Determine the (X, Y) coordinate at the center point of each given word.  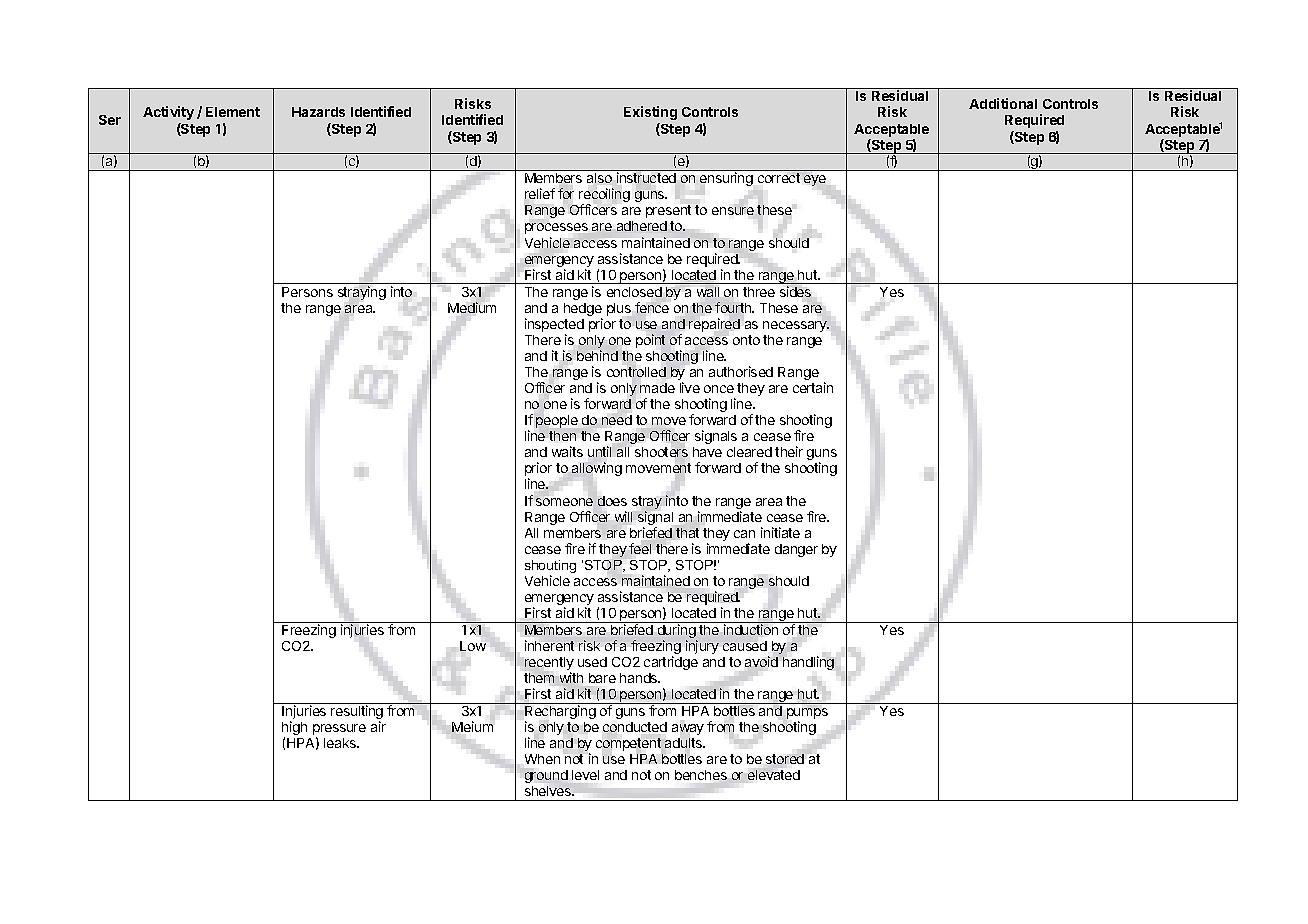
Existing (650, 113)
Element (233, 112)
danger (796, 550)
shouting (550, 568)
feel (640, 548)
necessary (796, 326)
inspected (554, 326)
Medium (472, 306)
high (294, 729)
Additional (1003, 103)
